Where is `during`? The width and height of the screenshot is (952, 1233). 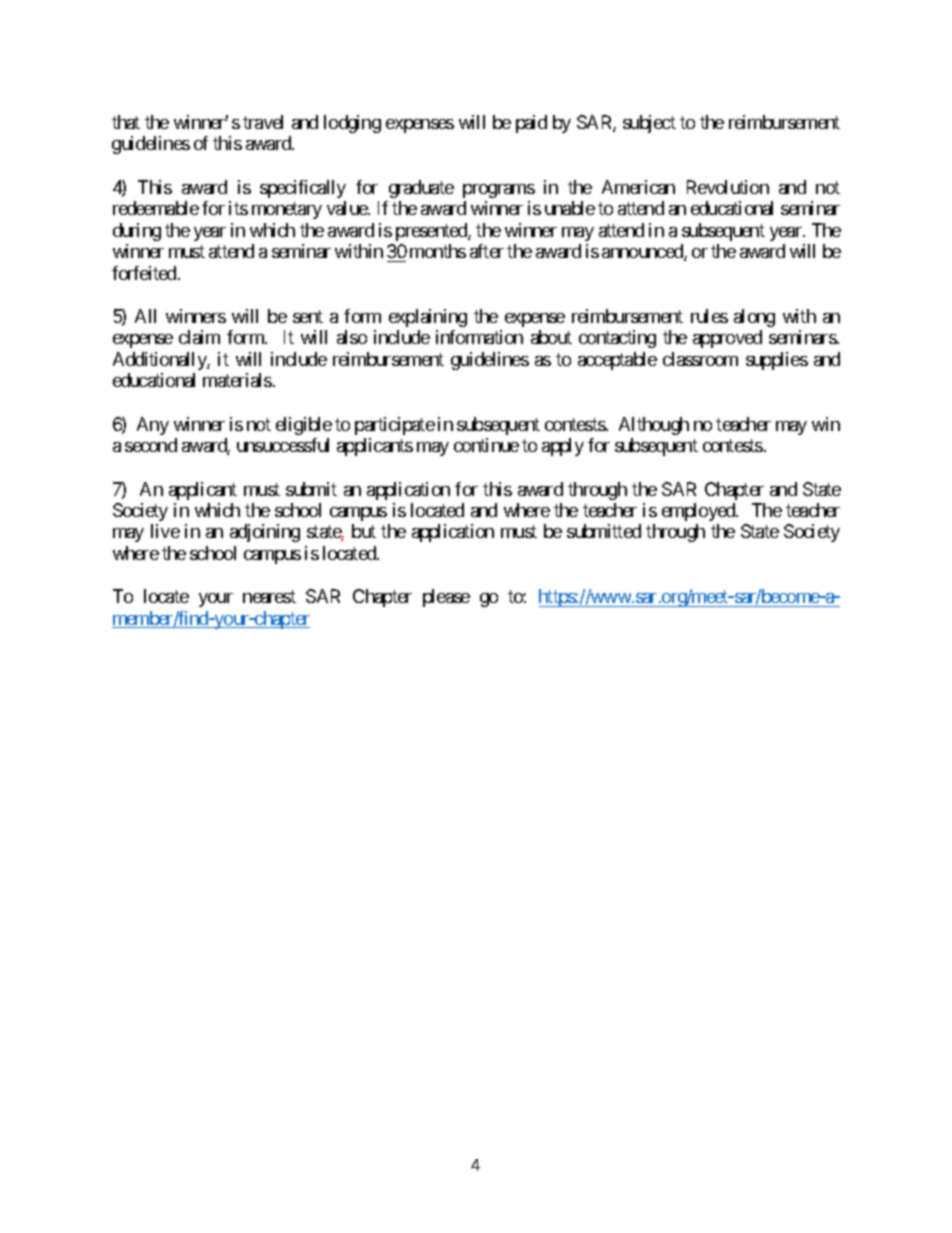
during is located at coordinates (137, 232).
